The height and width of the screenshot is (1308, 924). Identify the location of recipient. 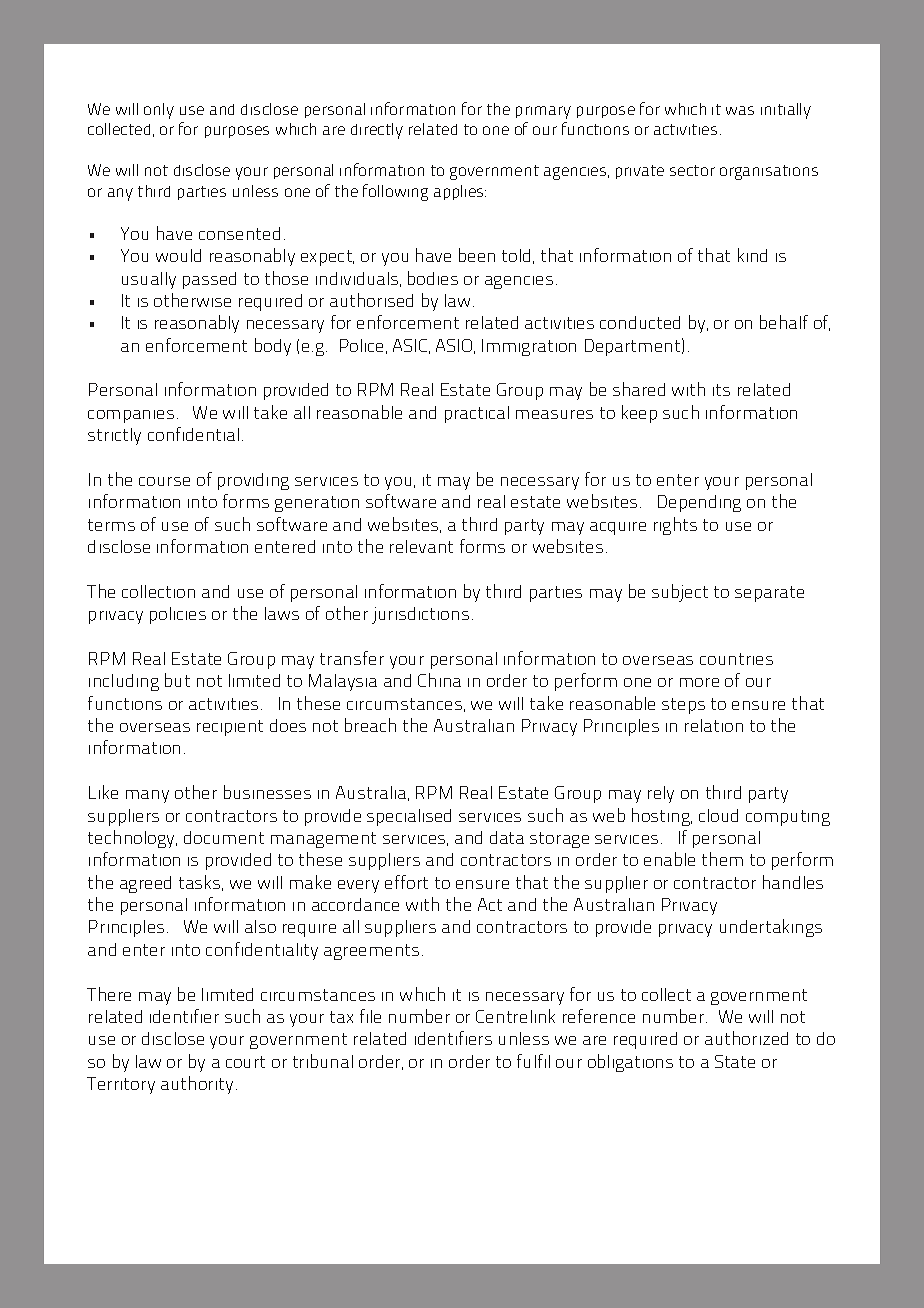
(230, 728).
